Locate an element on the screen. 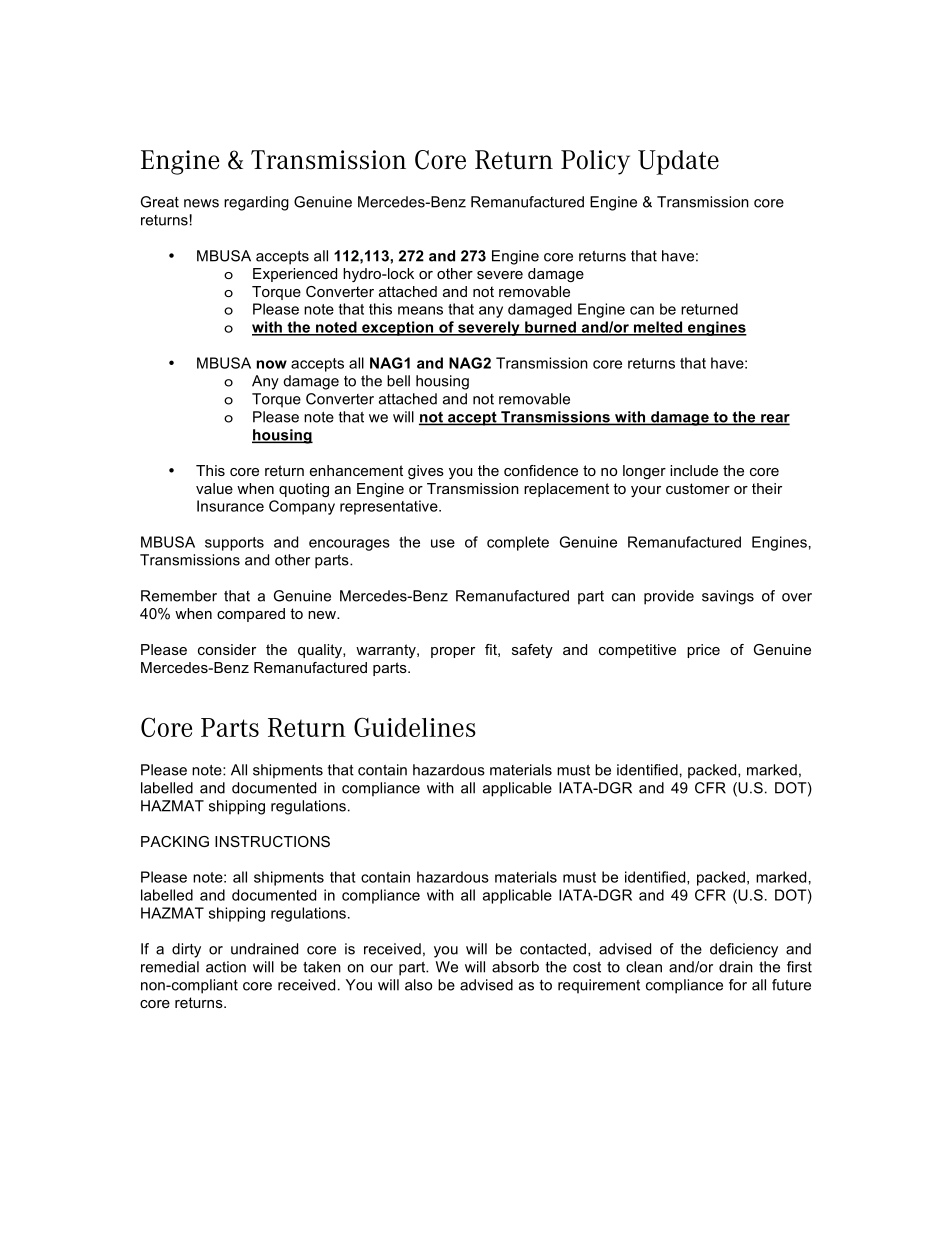 This screenshot has width=952, height=1233. action is located at coordinates (226, 967).
